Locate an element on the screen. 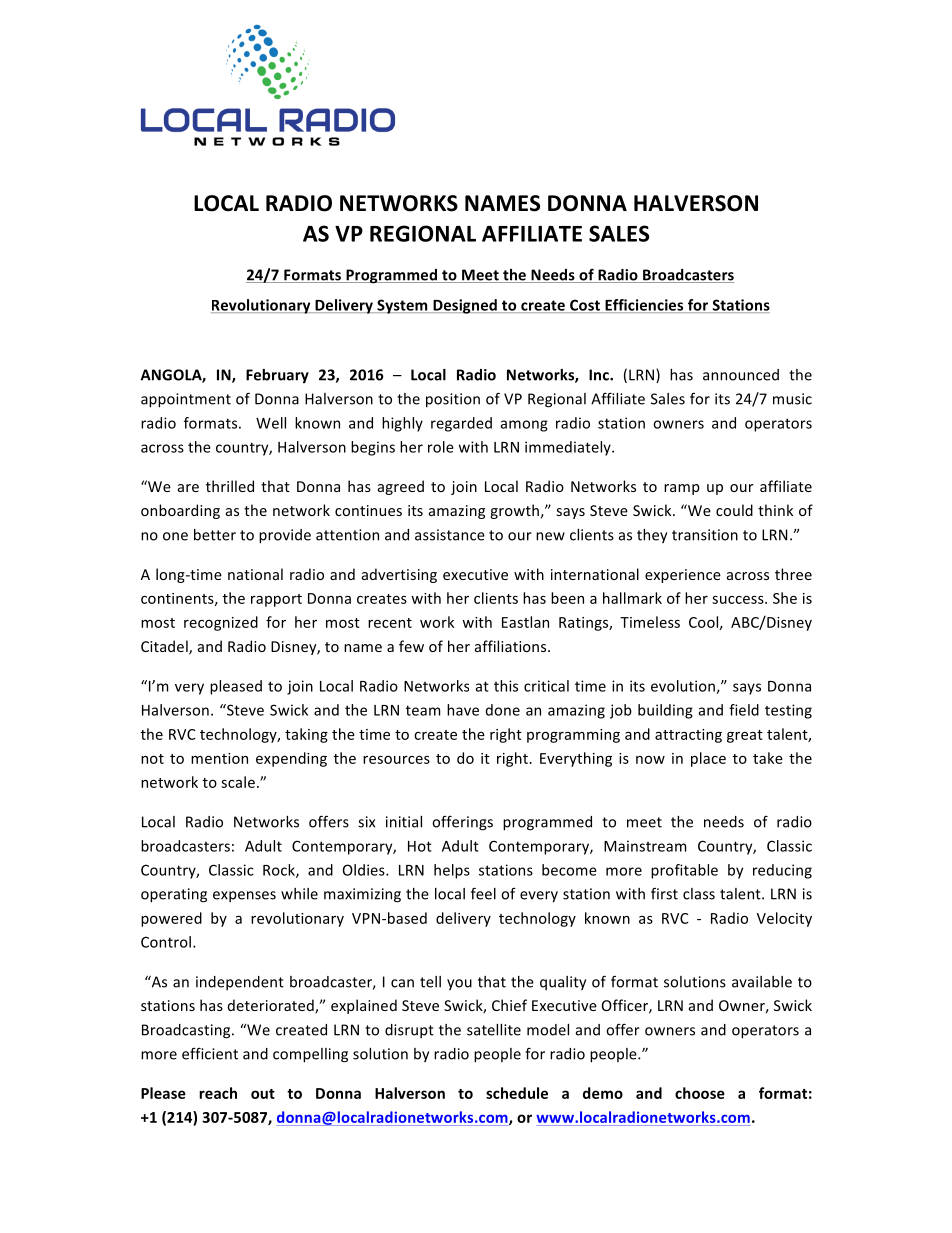 The height and width of the screenshot is (1233, 952). Hot is located at coordinates (420, 846).
